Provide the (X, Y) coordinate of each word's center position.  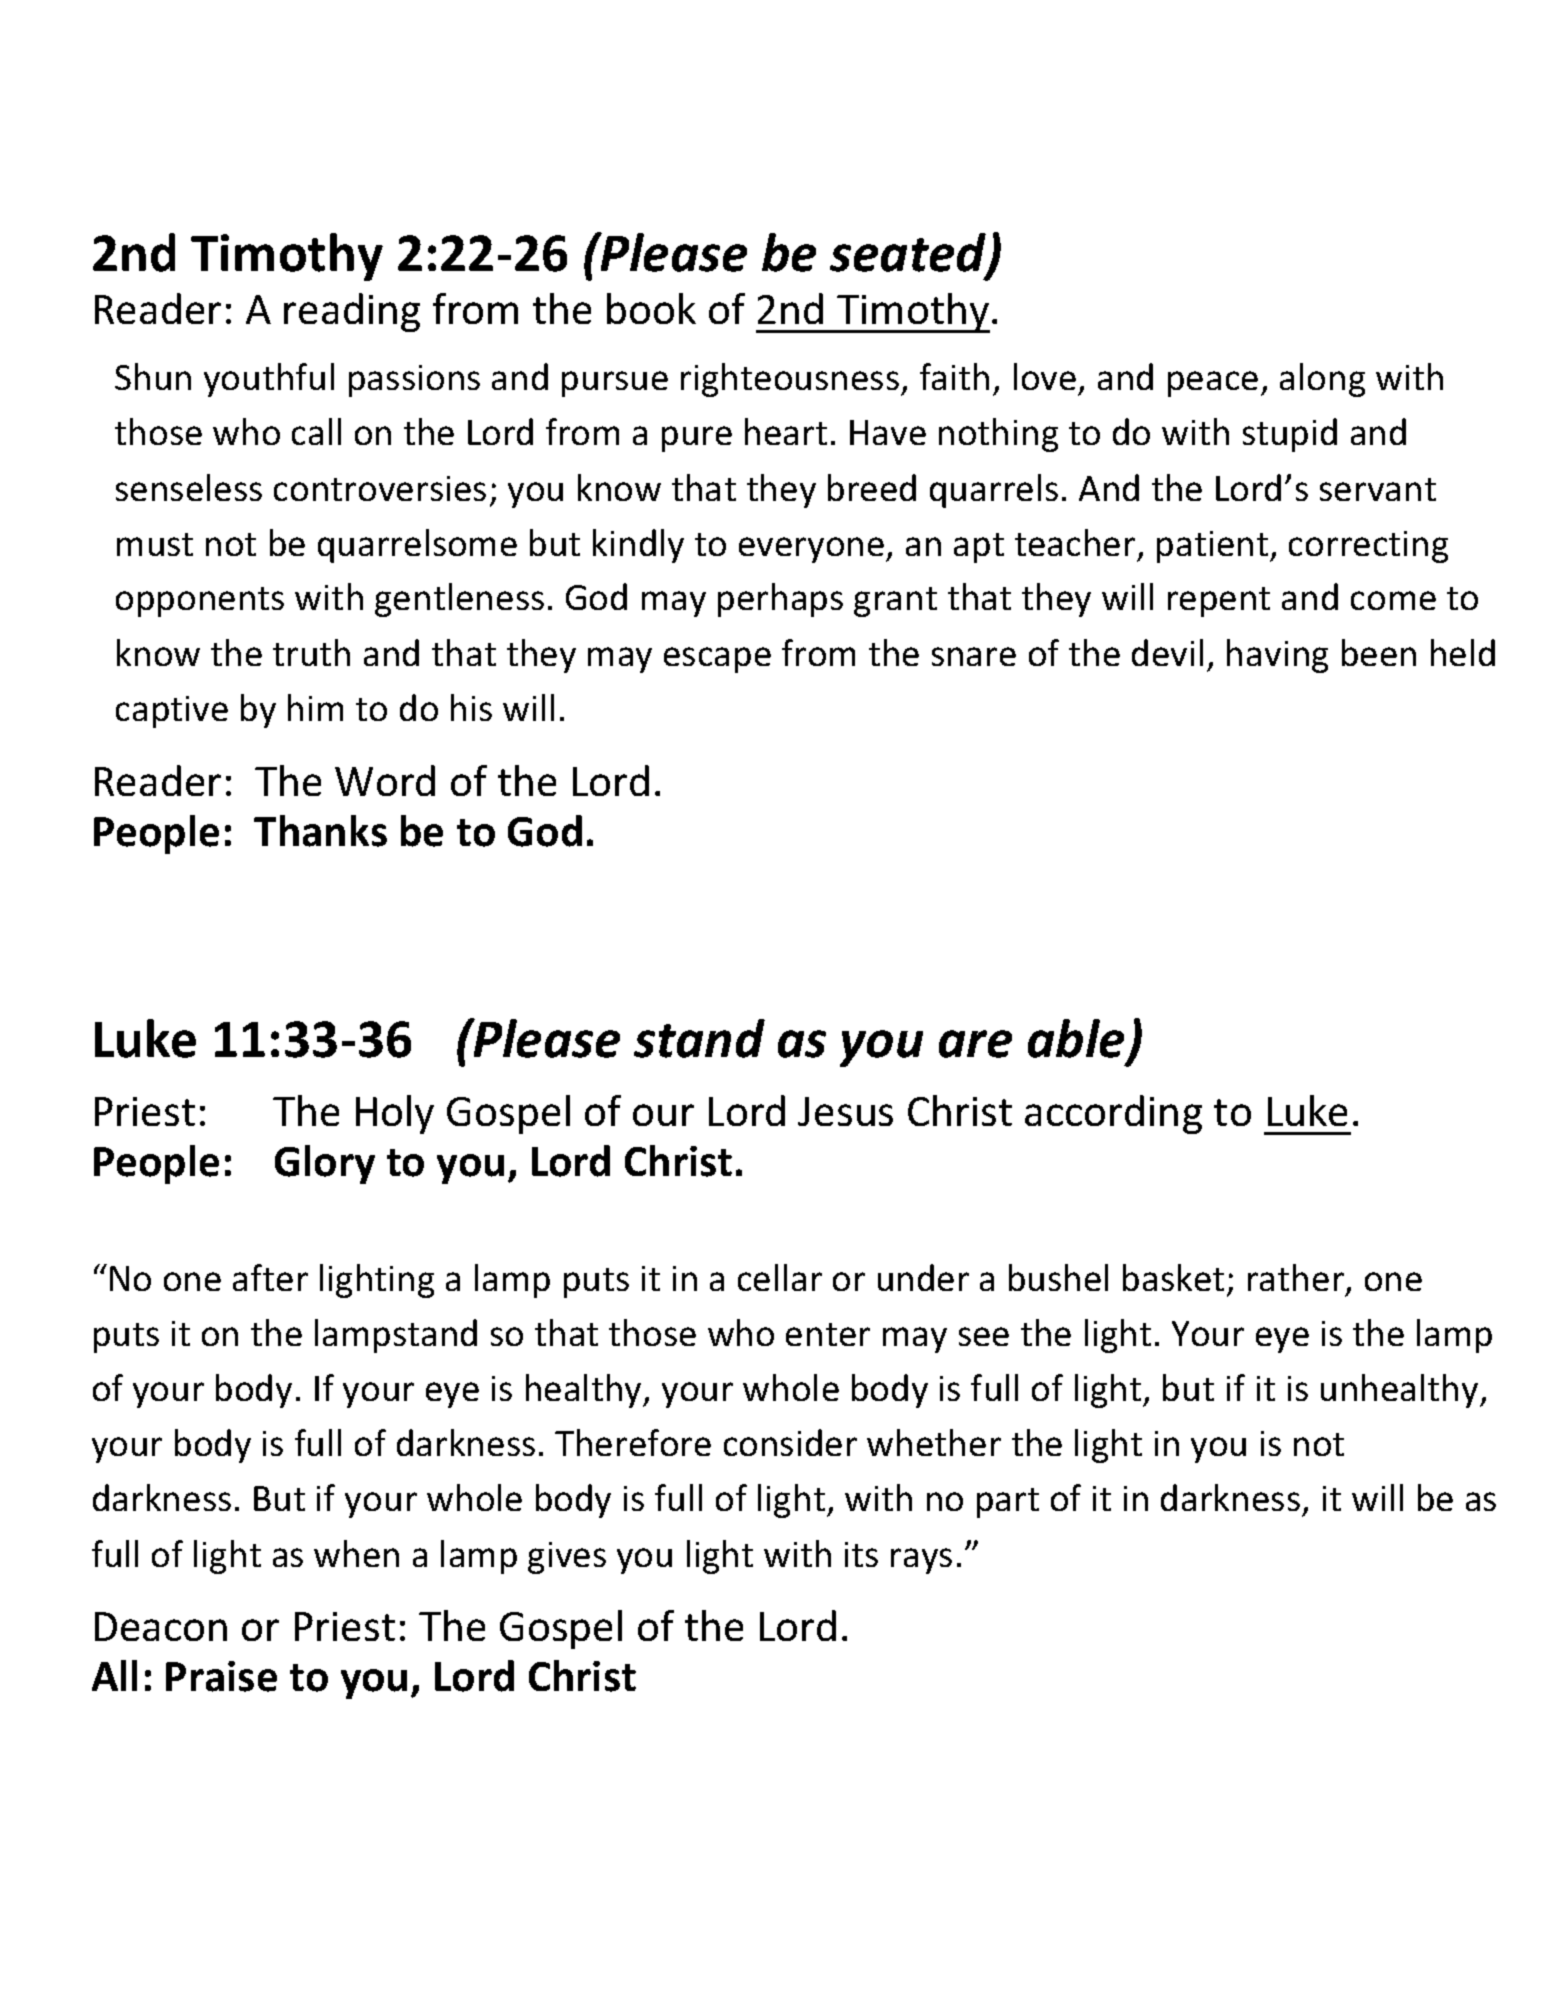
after (270, 1277)
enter (828, 1334)
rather (1297, 1279)
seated (909, 254)
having (1277, 656)
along (1322, 380)
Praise (221, 1676)
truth (311, 652)
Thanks (320, 831)
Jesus (845, 1111)
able (1076, 1038)
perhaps (780, 600)
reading (352, 312)
